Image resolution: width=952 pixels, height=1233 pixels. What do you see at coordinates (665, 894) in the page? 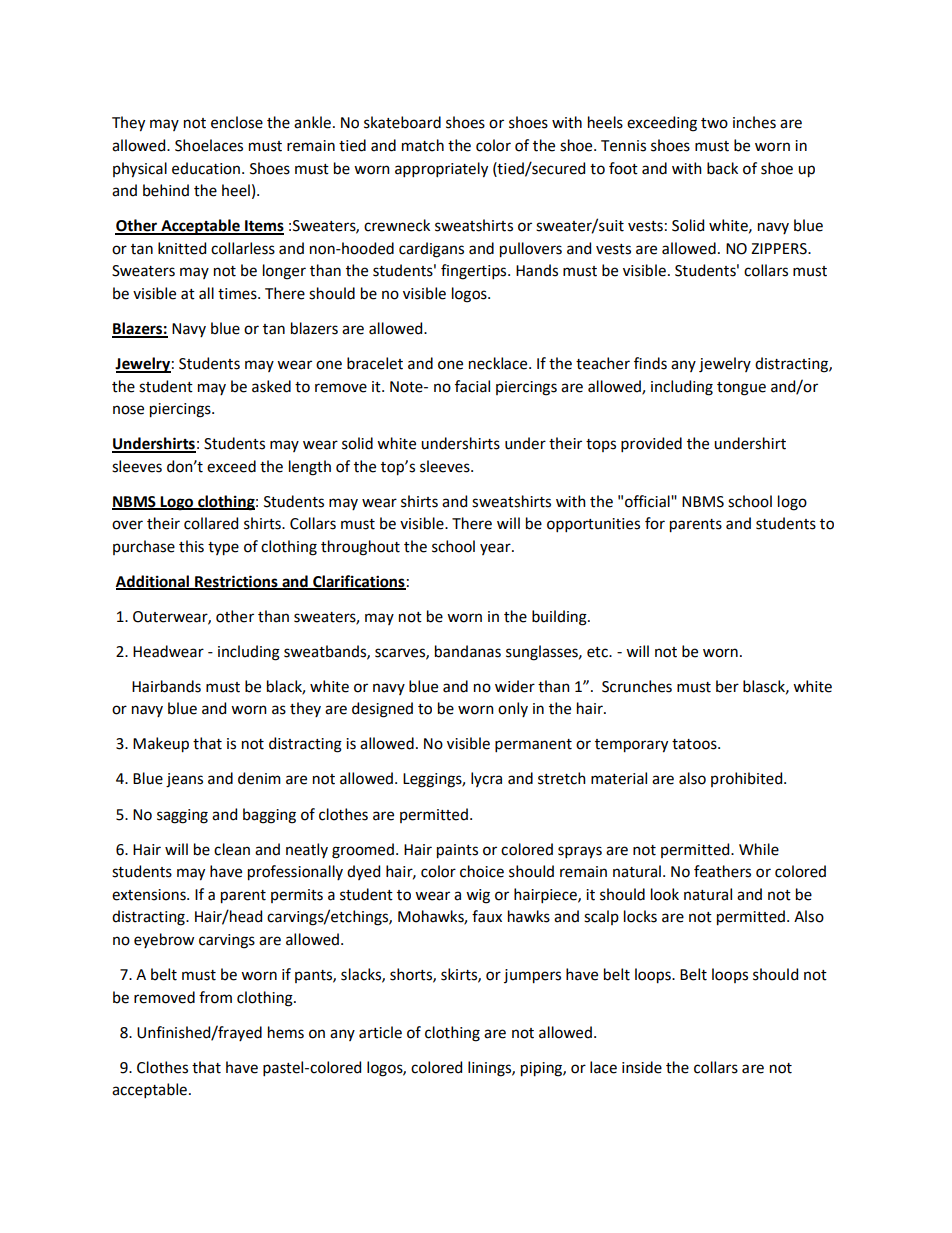
I see `look` at bounding box center [665, 894].
